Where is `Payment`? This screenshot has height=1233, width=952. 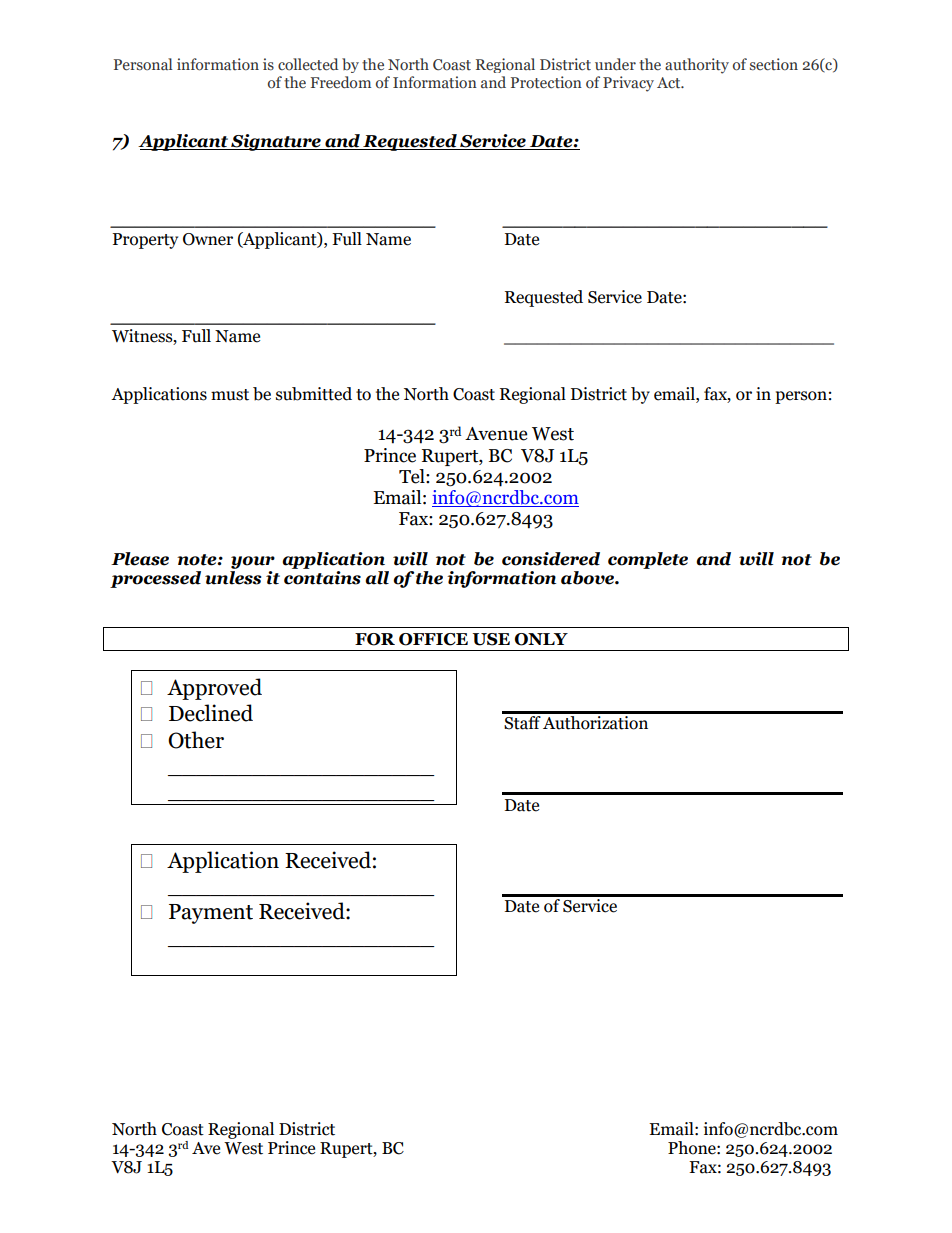 Payment is located at coordinates (211, 914).
